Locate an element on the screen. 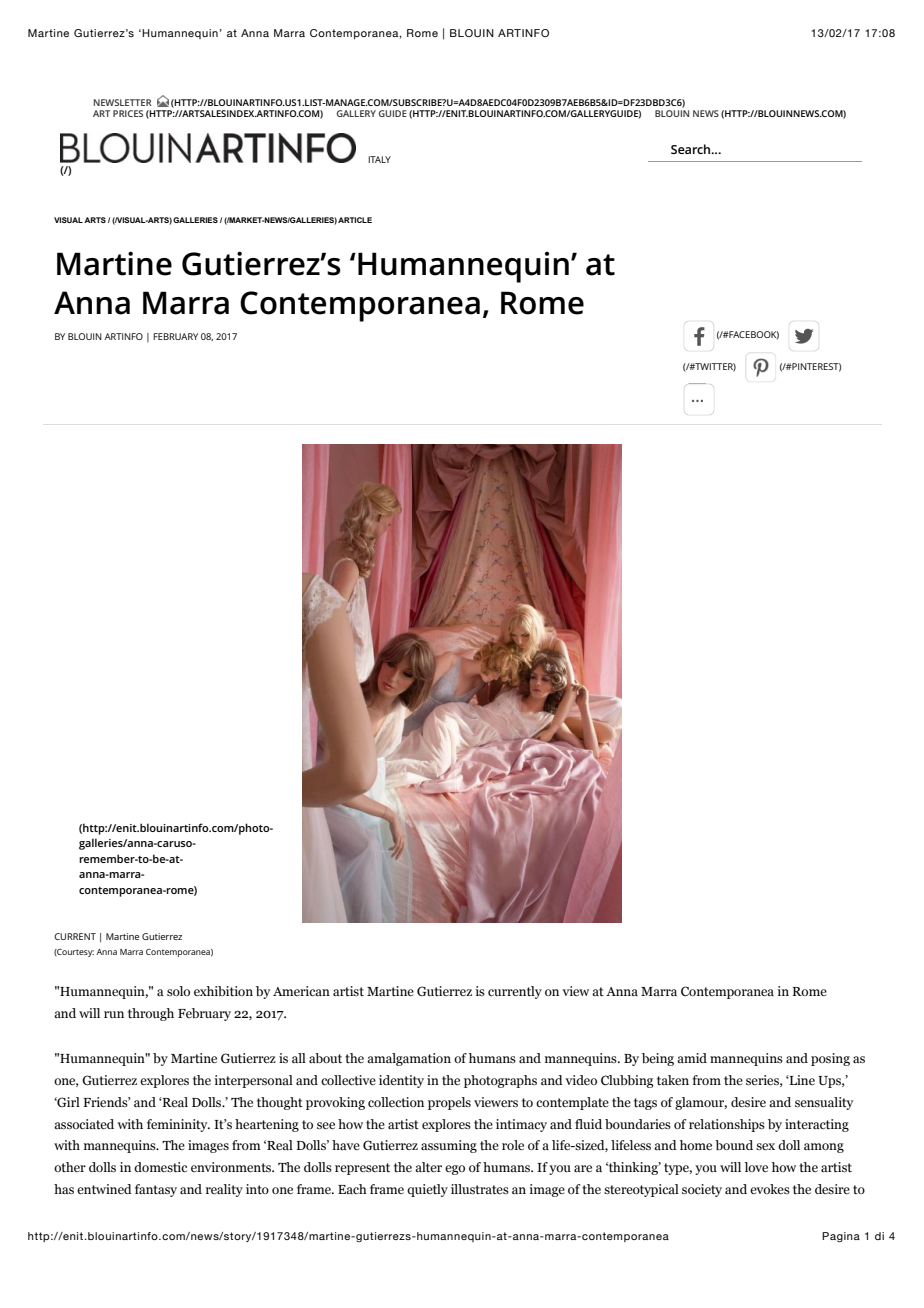 This screenshot has height=1308, width=924. amid is located at coordinates (692, 1058).
